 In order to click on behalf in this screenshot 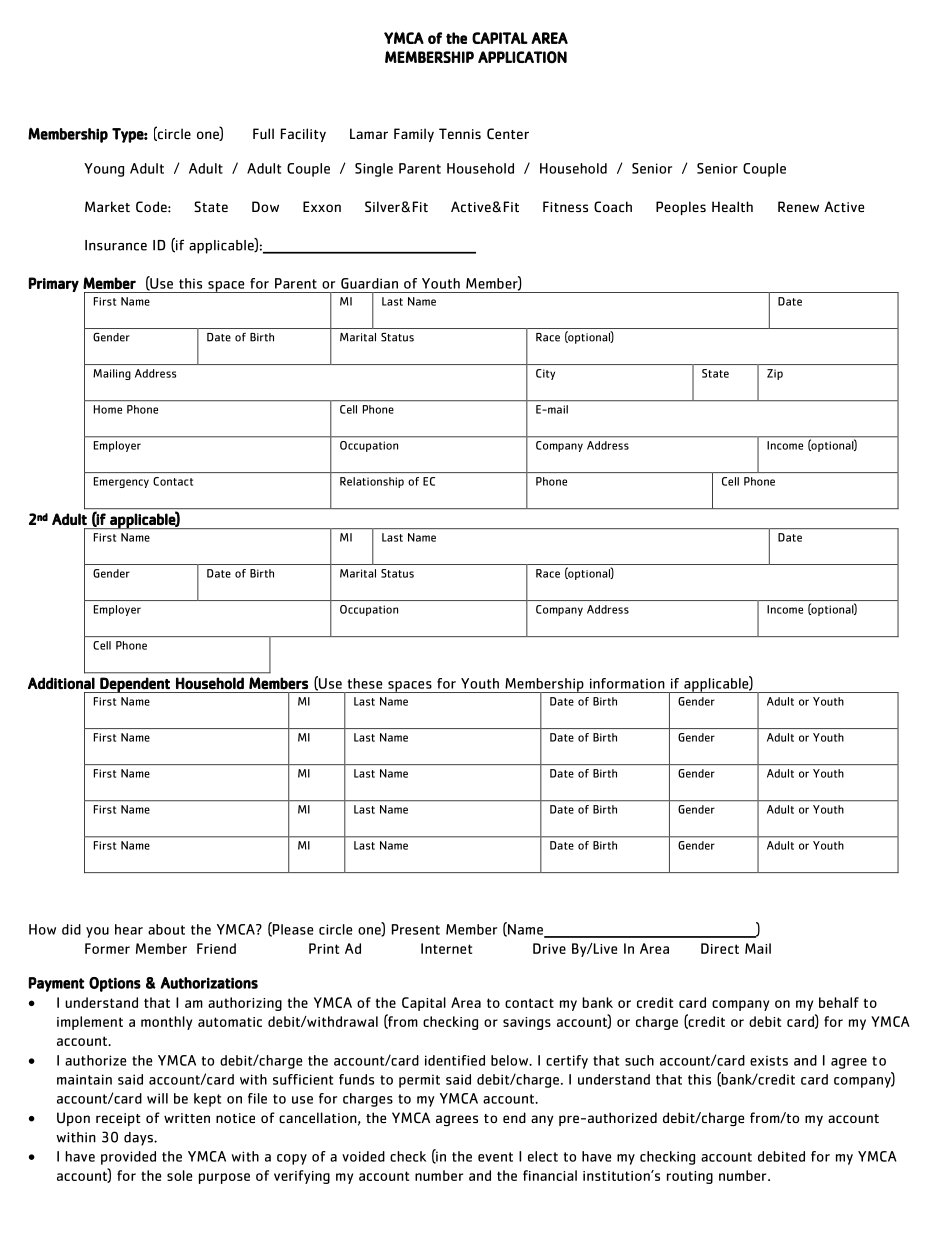, I will do `click(839, 1002)`.
